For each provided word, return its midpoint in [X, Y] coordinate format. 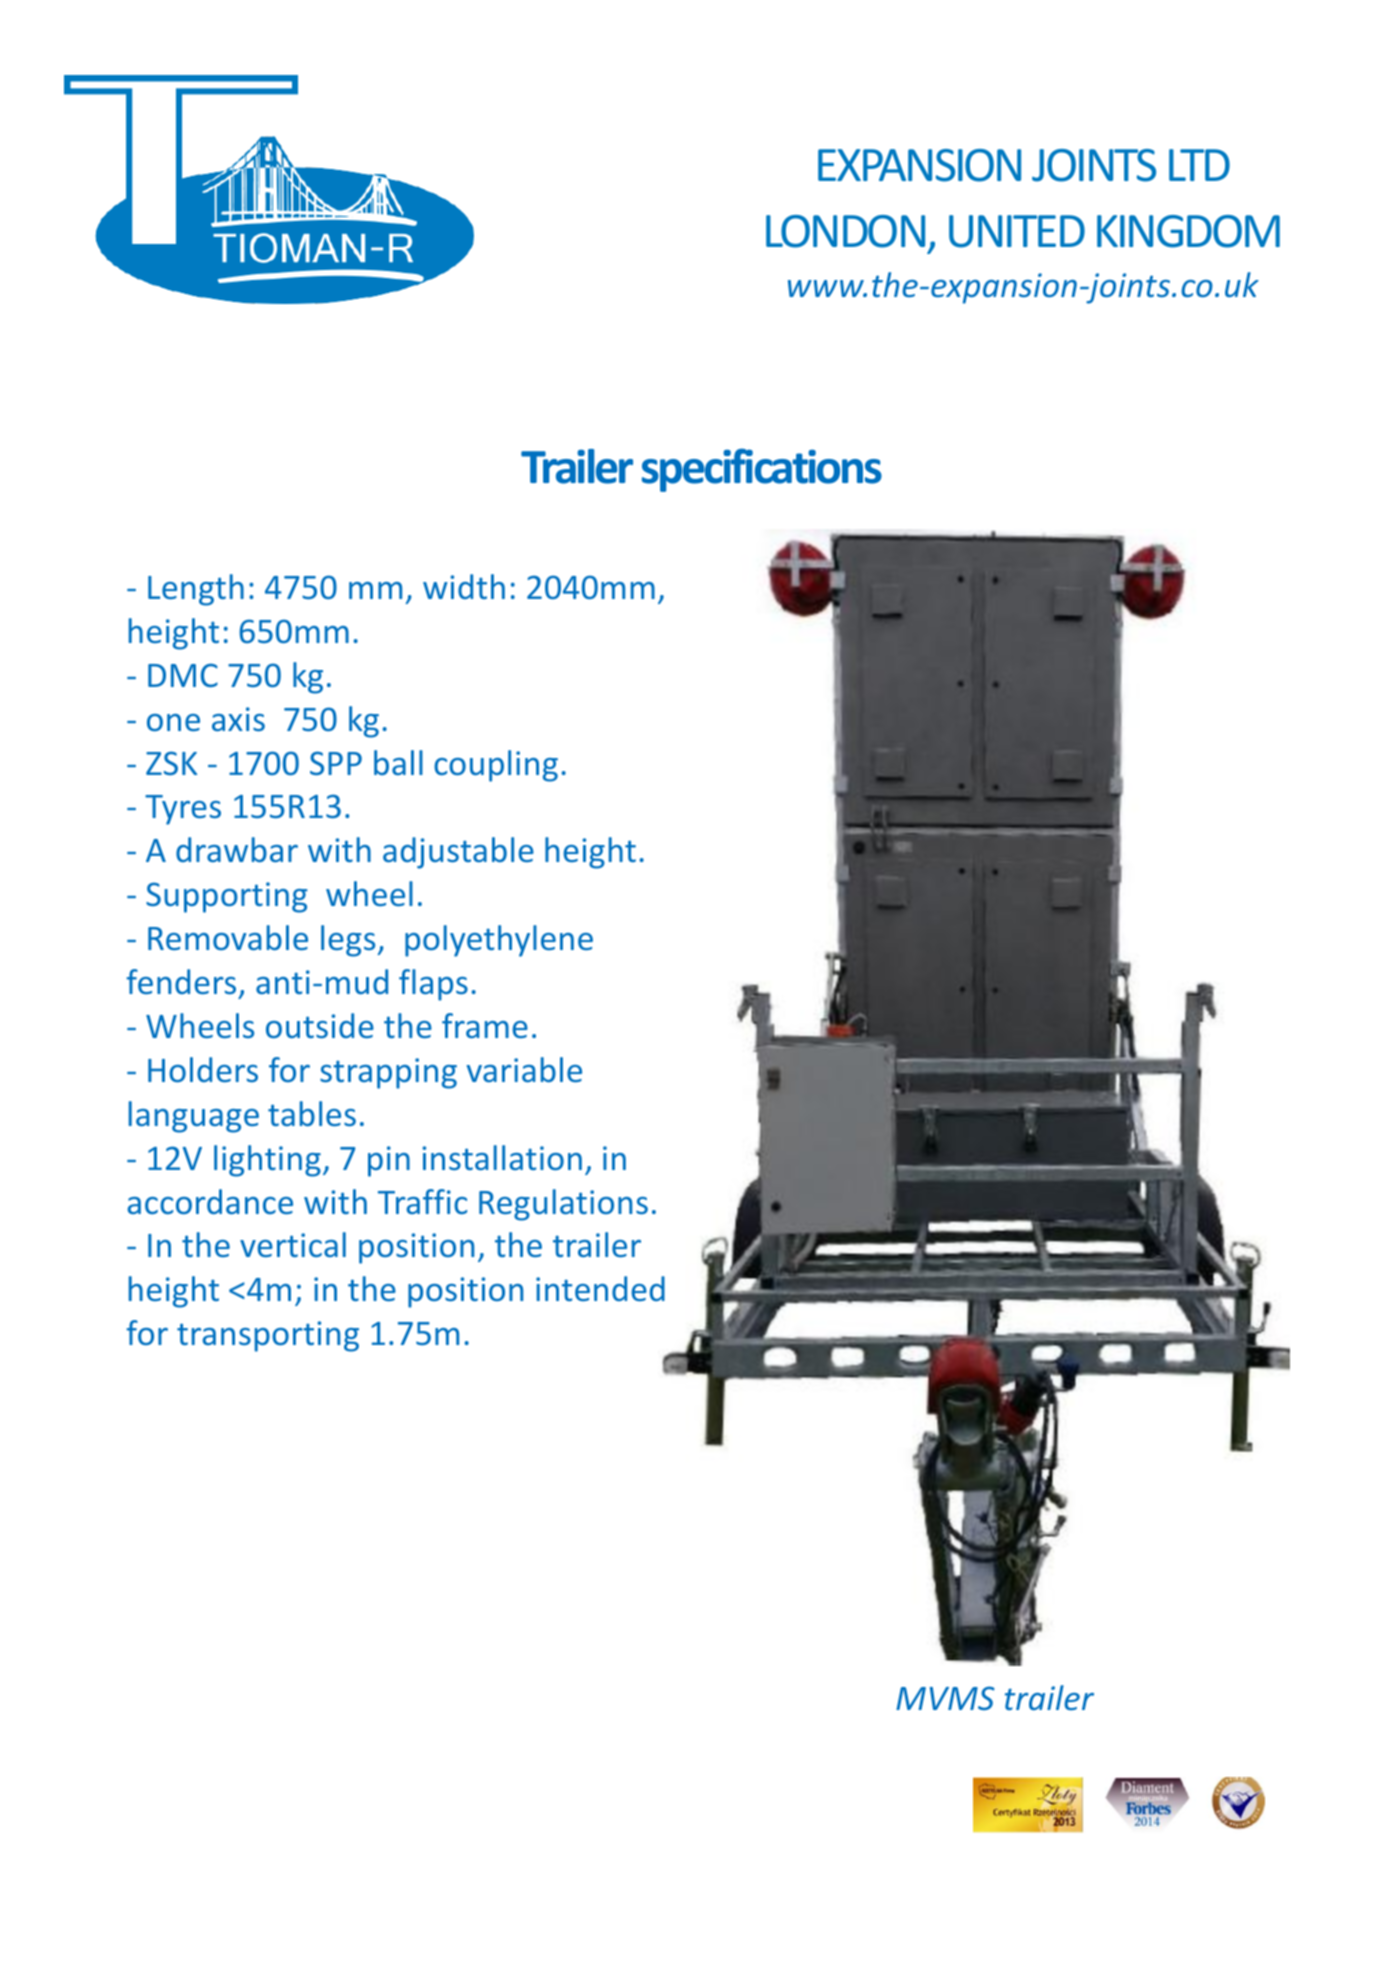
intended [600, 1288]
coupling [496, 766]
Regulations [563, 1205]
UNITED [1017, 231]
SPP [336, 763]
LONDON [845, 231]
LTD [1199, 165]
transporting [268, 1336]
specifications [762, 470]
